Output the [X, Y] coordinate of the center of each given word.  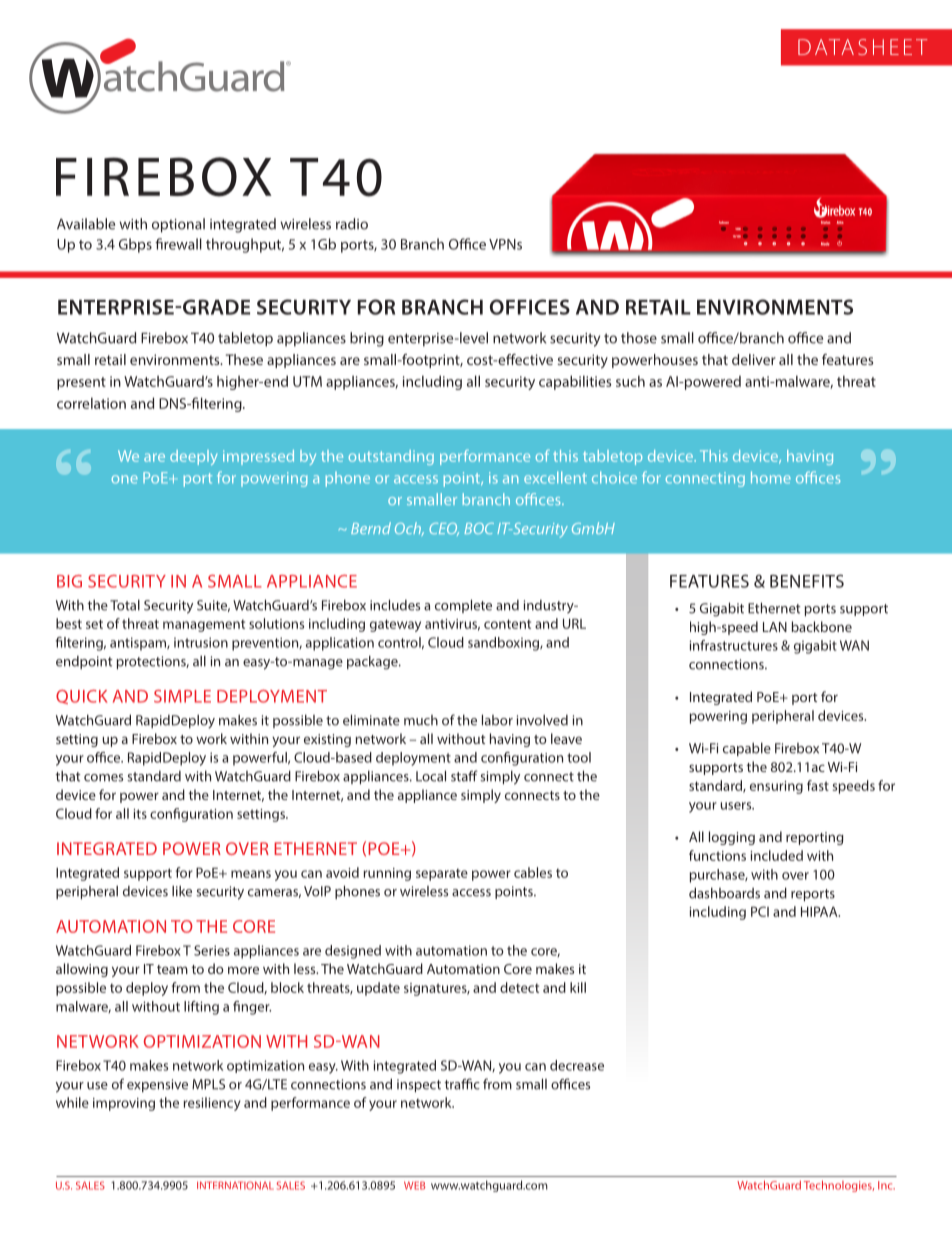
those [639, 338]
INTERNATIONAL [235, 1185]
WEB [414, 1185]
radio [352, 224]
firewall [178, 244]
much [421, 720]
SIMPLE [182, 696]
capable [747, 749]
